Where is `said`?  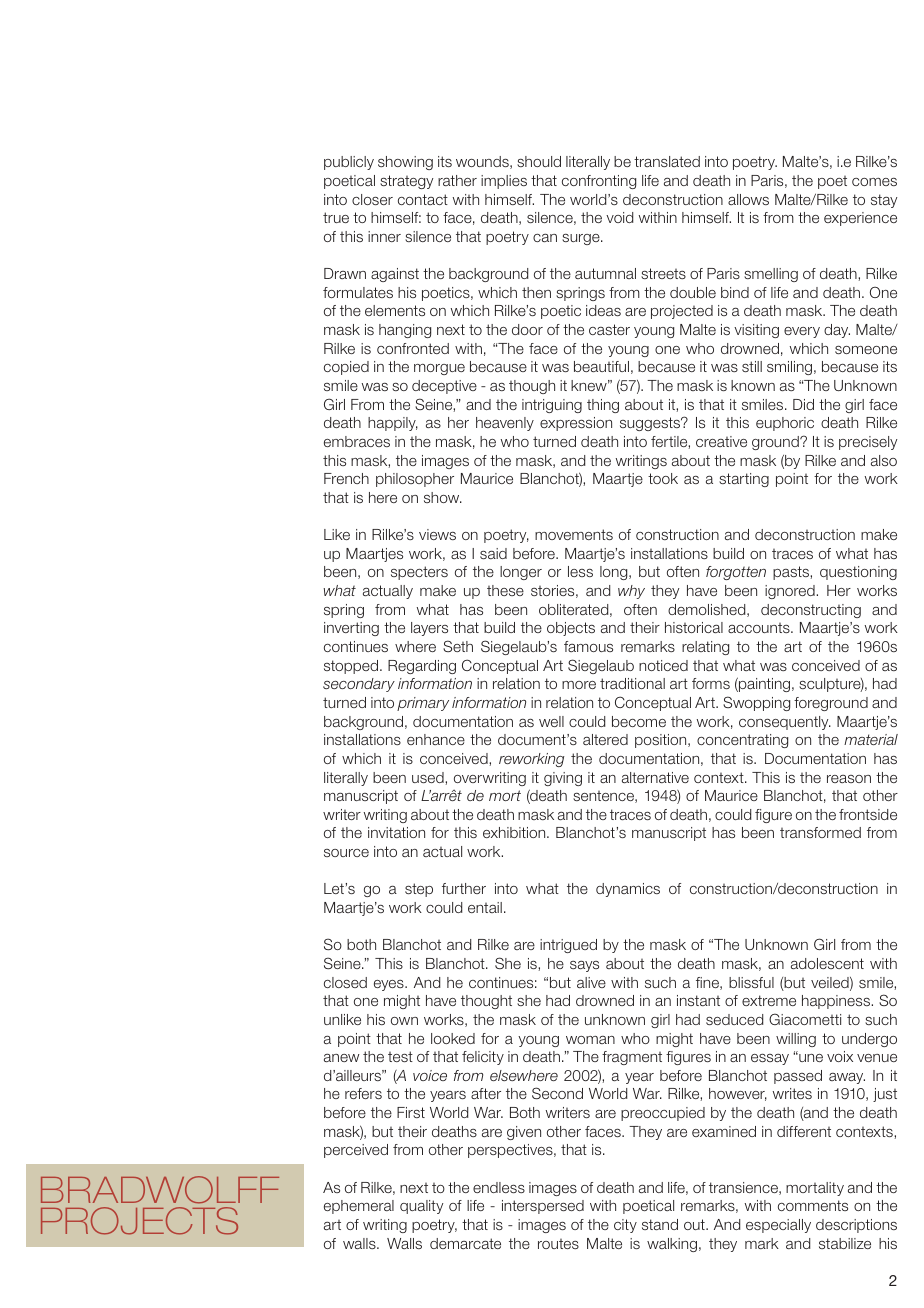 said is located at coordinates (493, 553).
